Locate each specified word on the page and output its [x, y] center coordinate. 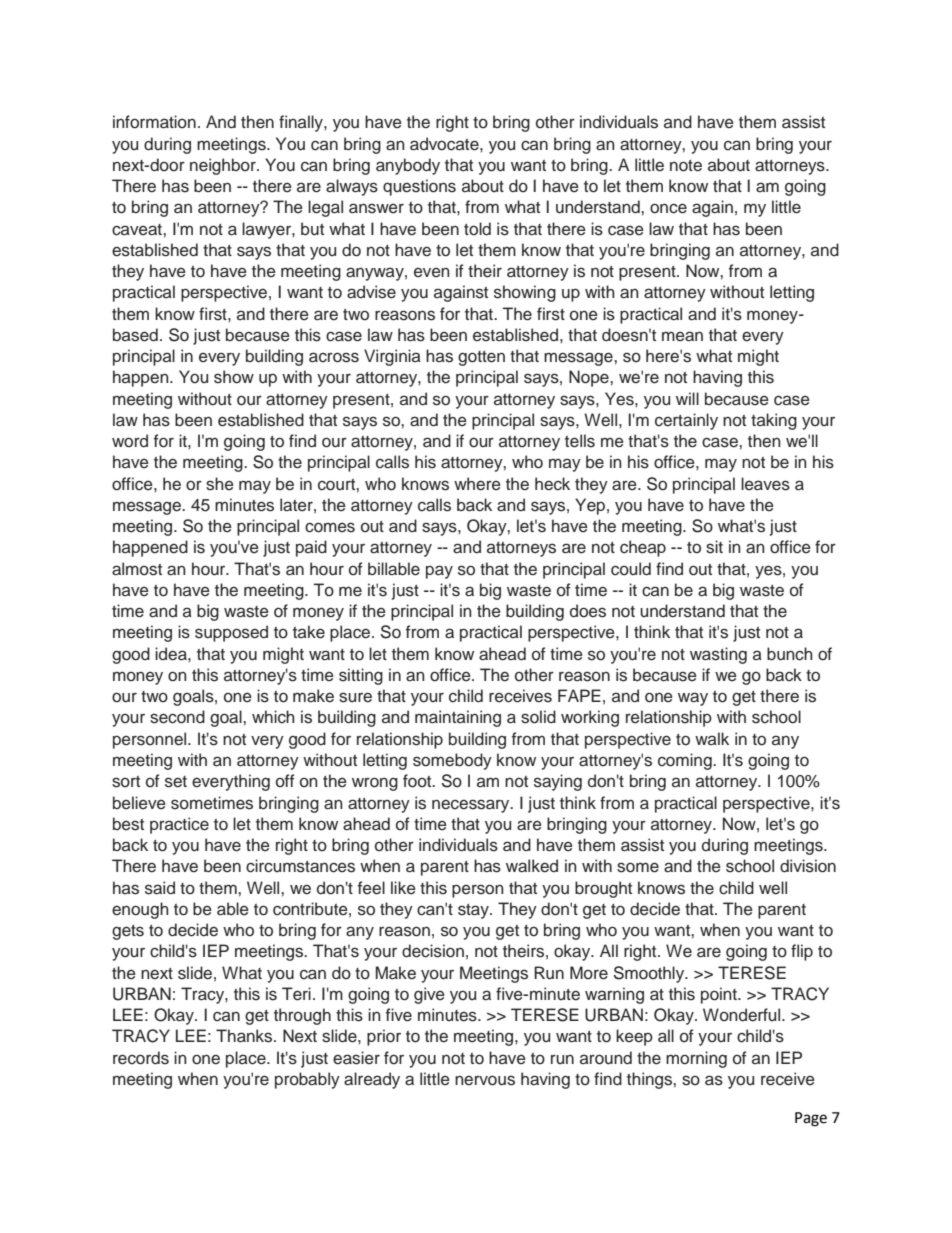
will [687, 398]
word [130, 441]
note [686, 166]
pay [439, 572]
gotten [481, 358]
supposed [231, 633]
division [808, 866]
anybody [408, 166]
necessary [472, 806]
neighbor [224, 166]
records [141, 1058]
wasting [718, 655]
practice [179, 825]
